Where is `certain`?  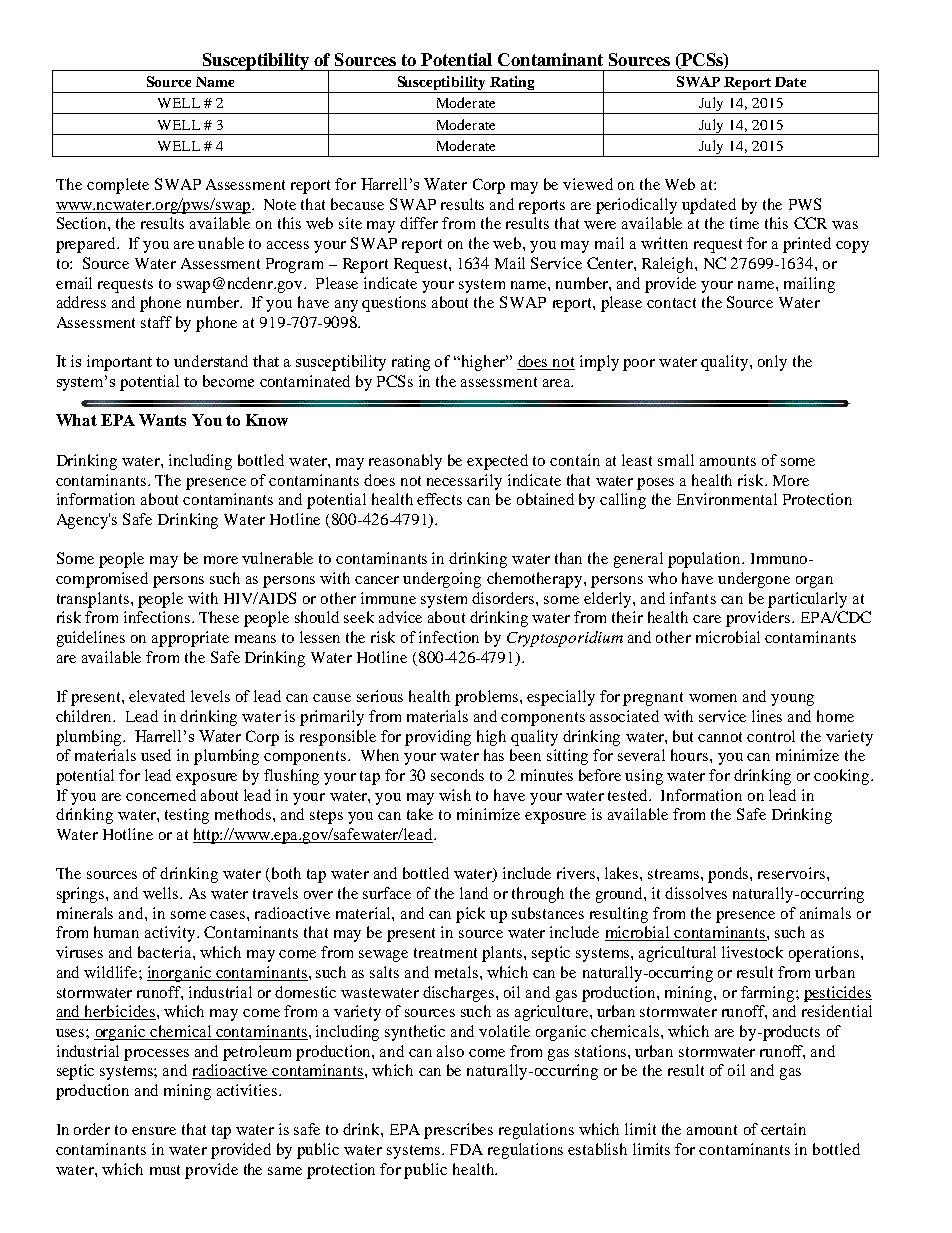
certain is located at coordinates (783, 1129).
